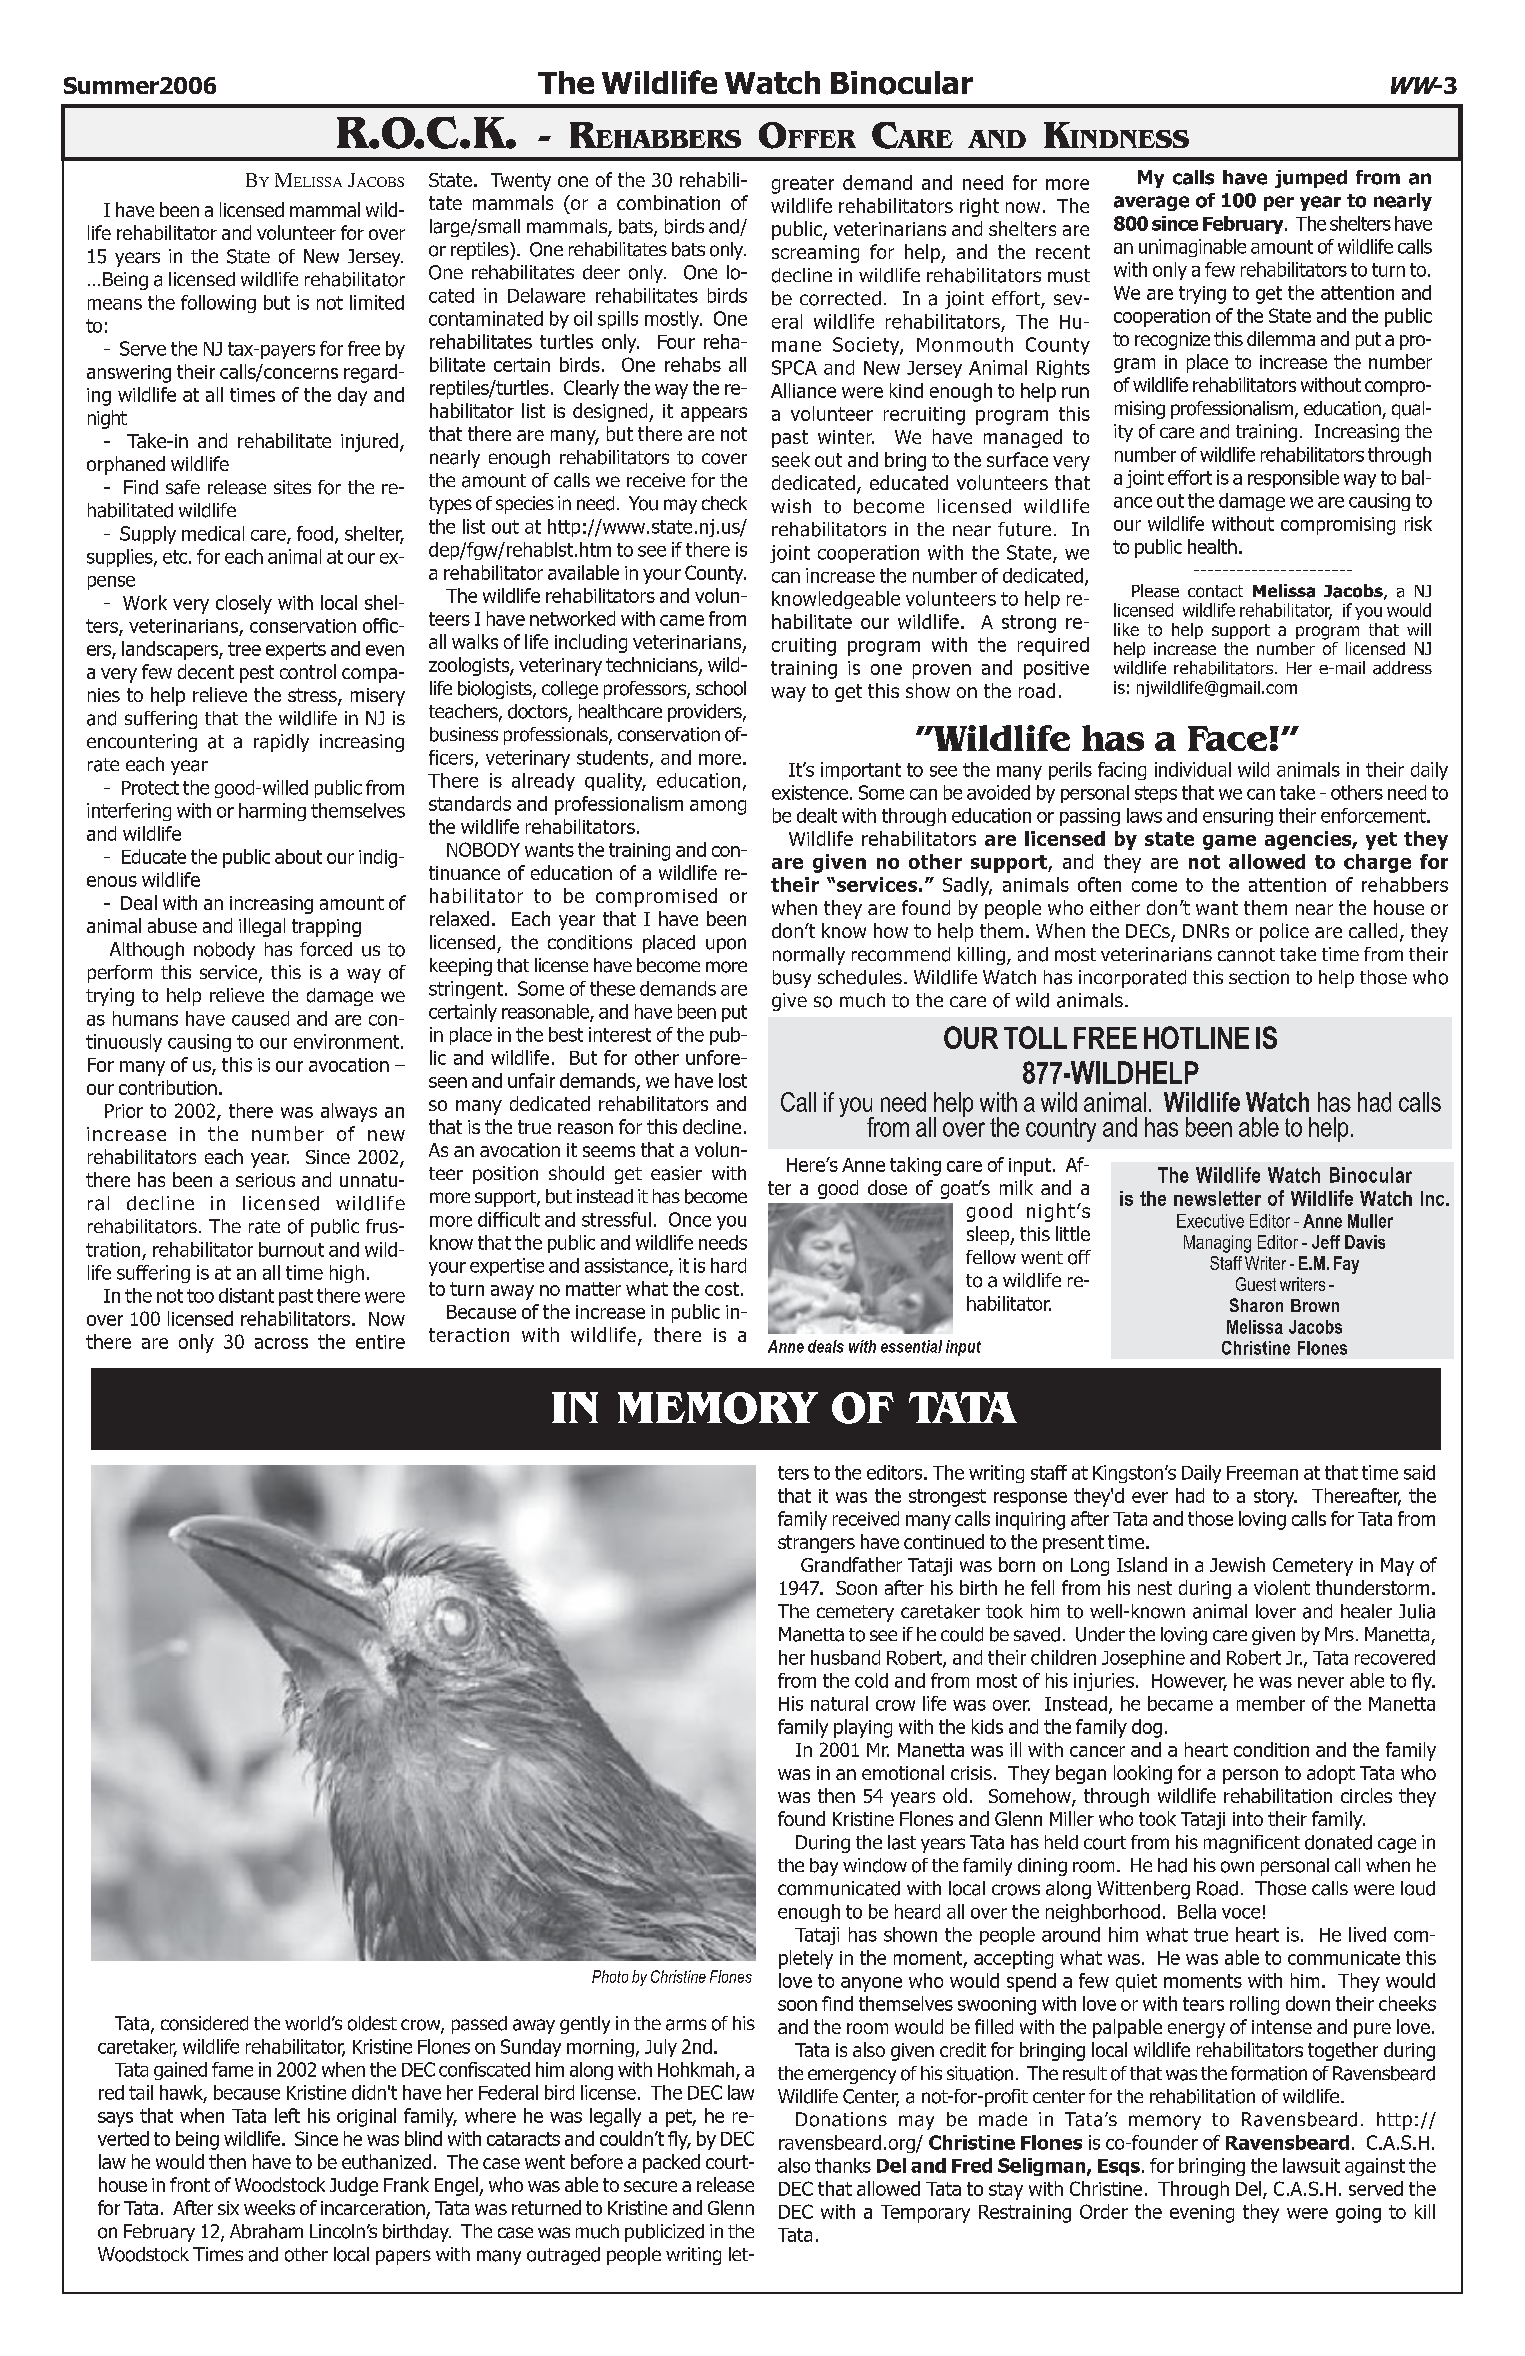 The height and width of the screenshot is (2356, 1525). Describe the element at coordinates (1284, 932) in the screenshot. I see `police` at that location.
